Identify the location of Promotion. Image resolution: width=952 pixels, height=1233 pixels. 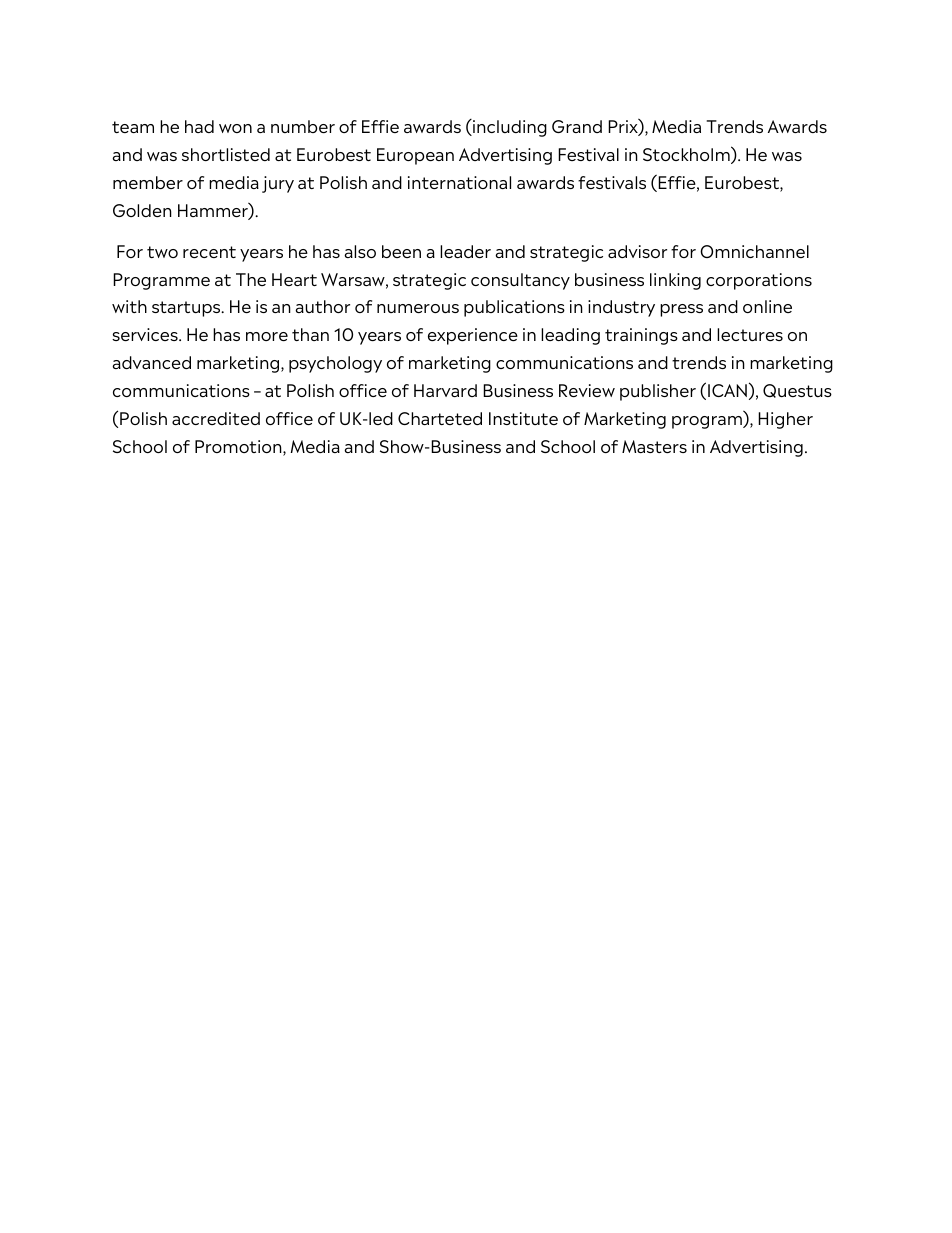
(239, 448).
